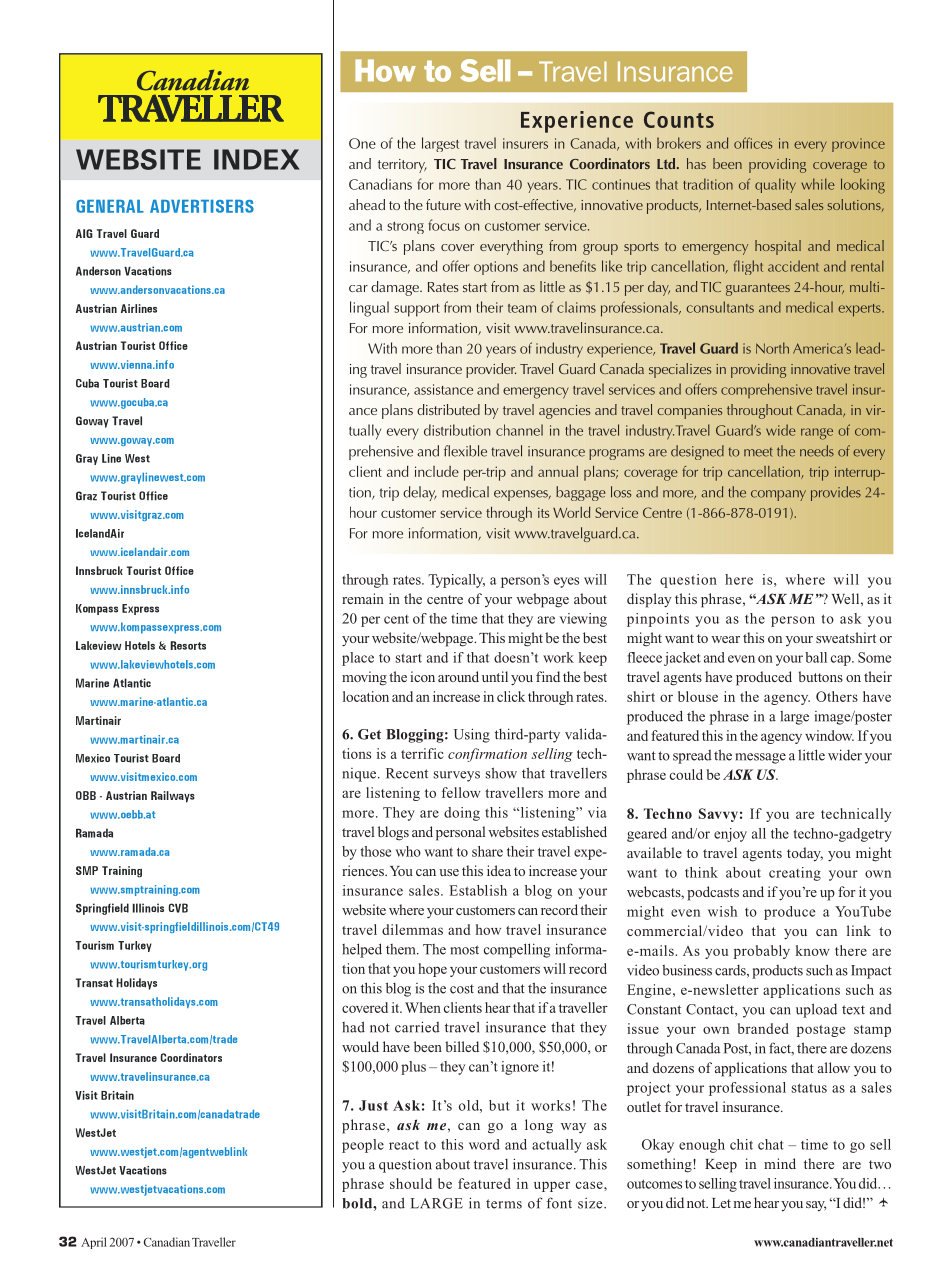 The image size is (952, 1275). Describe the element at coordinates (402, 166) in the document. I see `territory` at that location.
